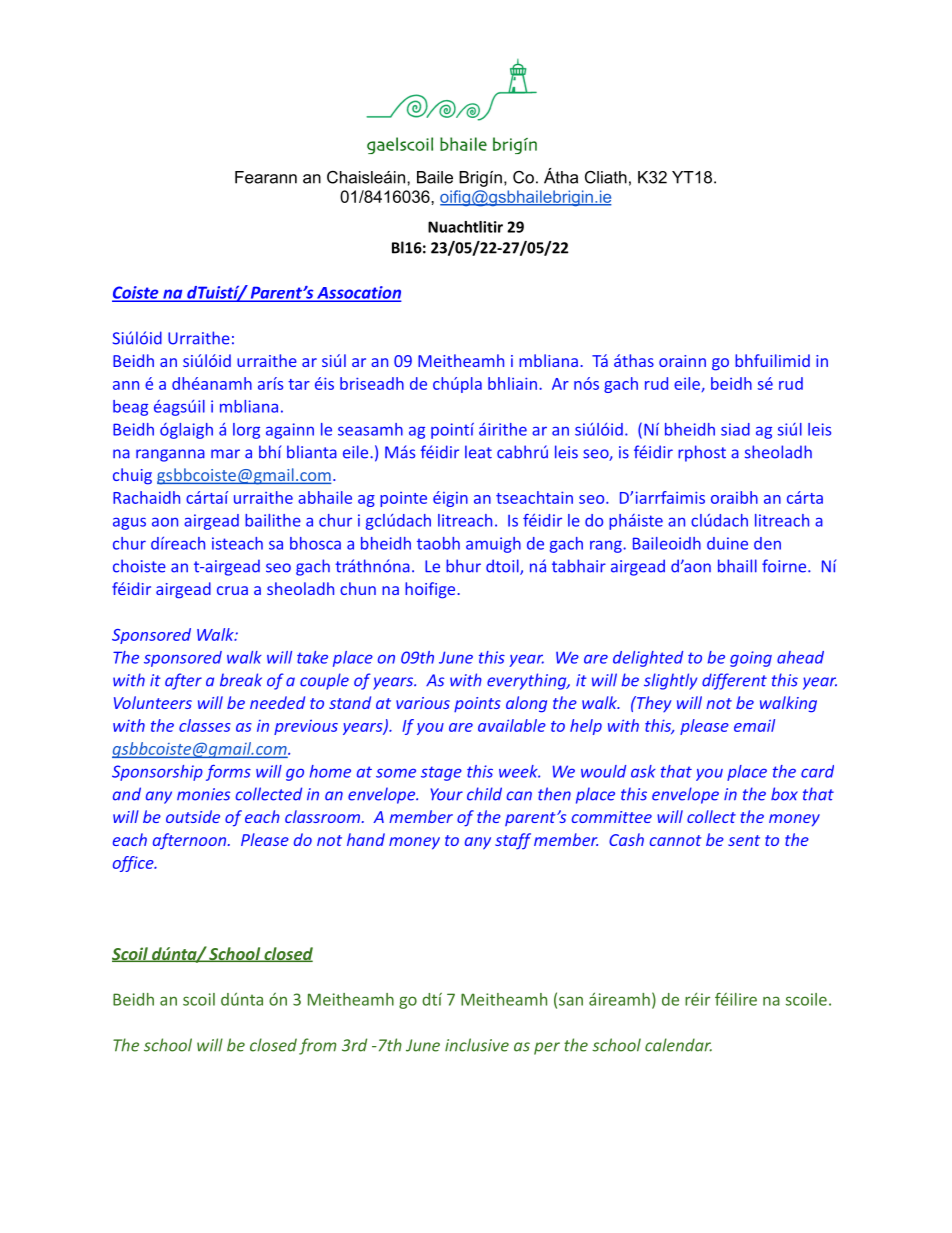 This screenshot has width=952, height=1233. What do you see at coordinates (512, 725) in the screenshot?
I see `available` at bounding box center [512, 725].
